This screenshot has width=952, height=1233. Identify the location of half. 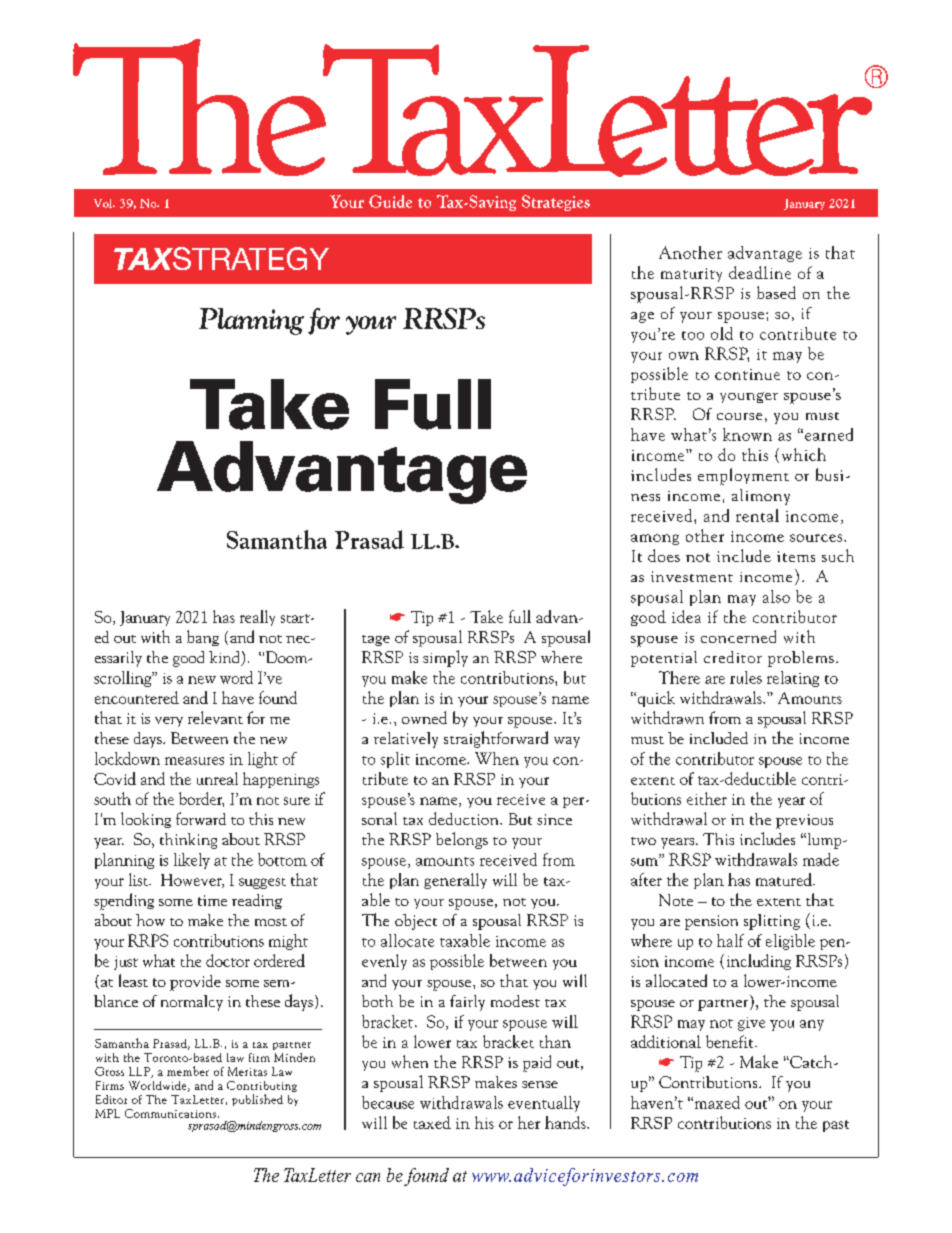
(730, 940).
